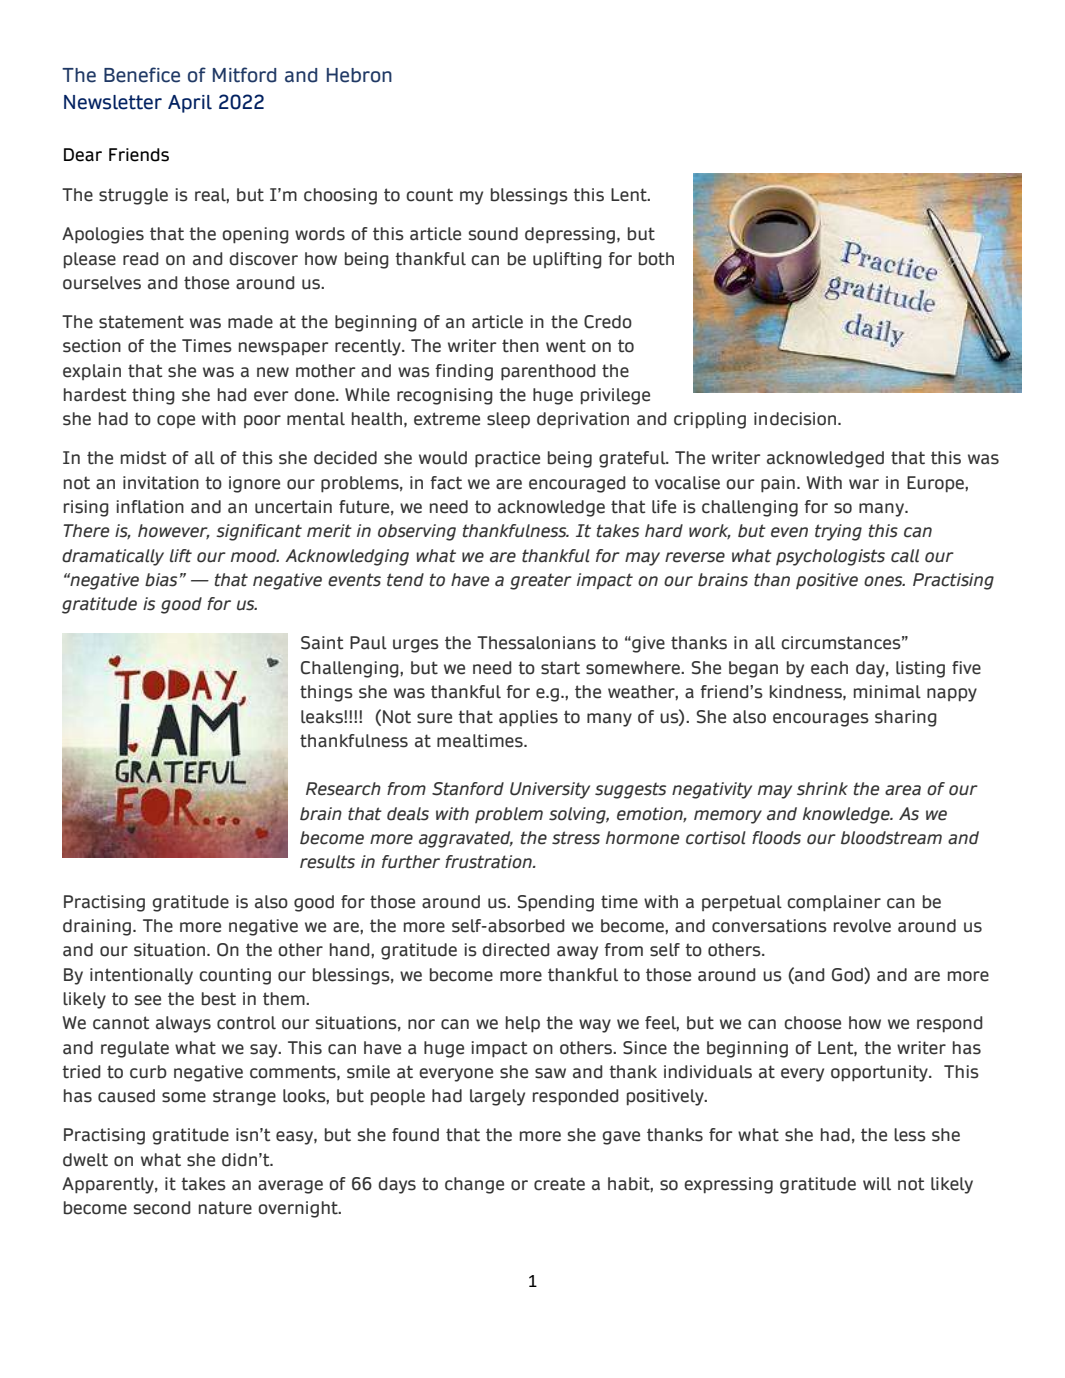  What do you see at coordinates (559, 1184) in the screenshot?
I see `create` at bounding box center [559, 1184].
